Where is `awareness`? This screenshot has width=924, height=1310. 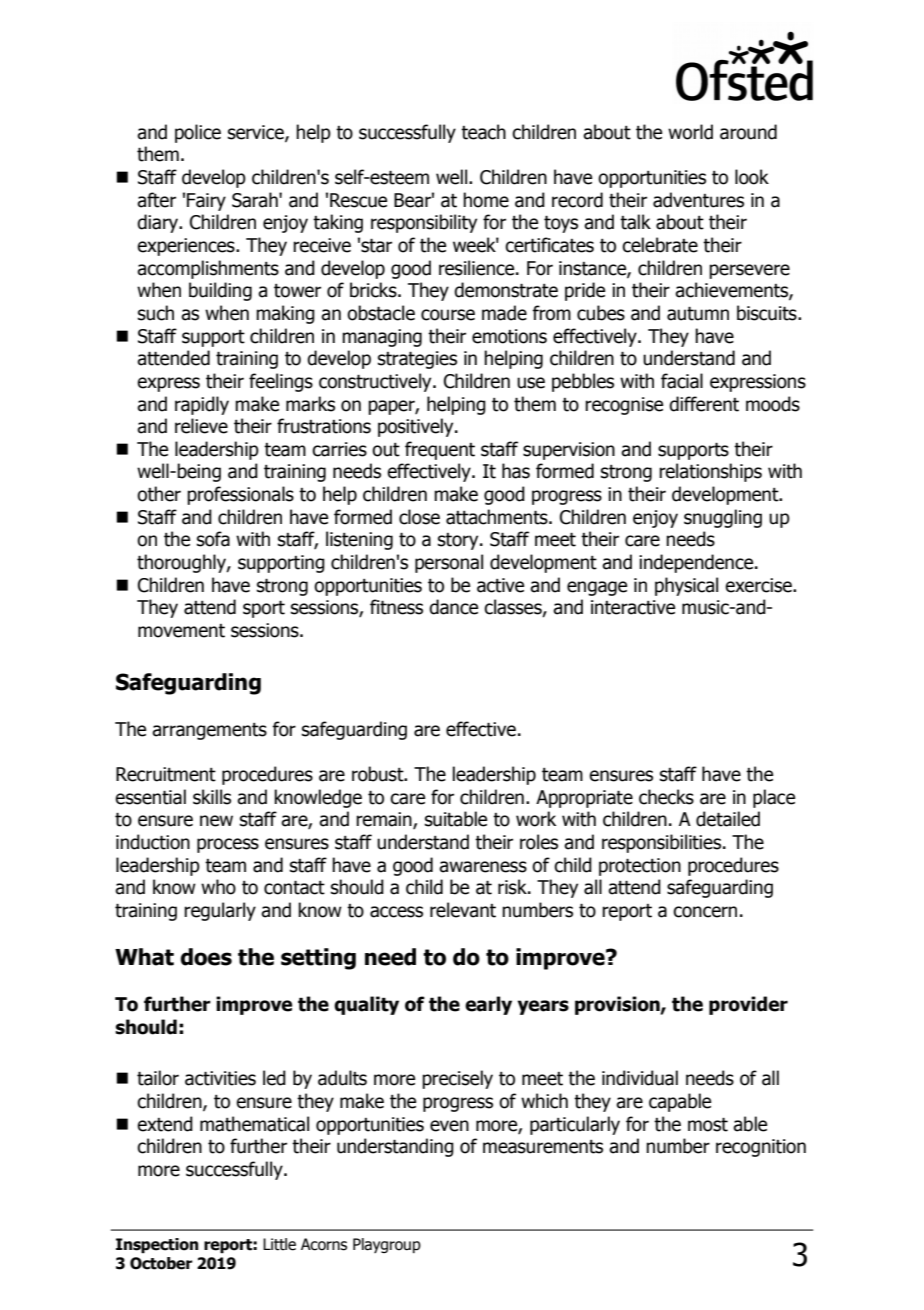
awareness is located at coordinates (483, 867).
